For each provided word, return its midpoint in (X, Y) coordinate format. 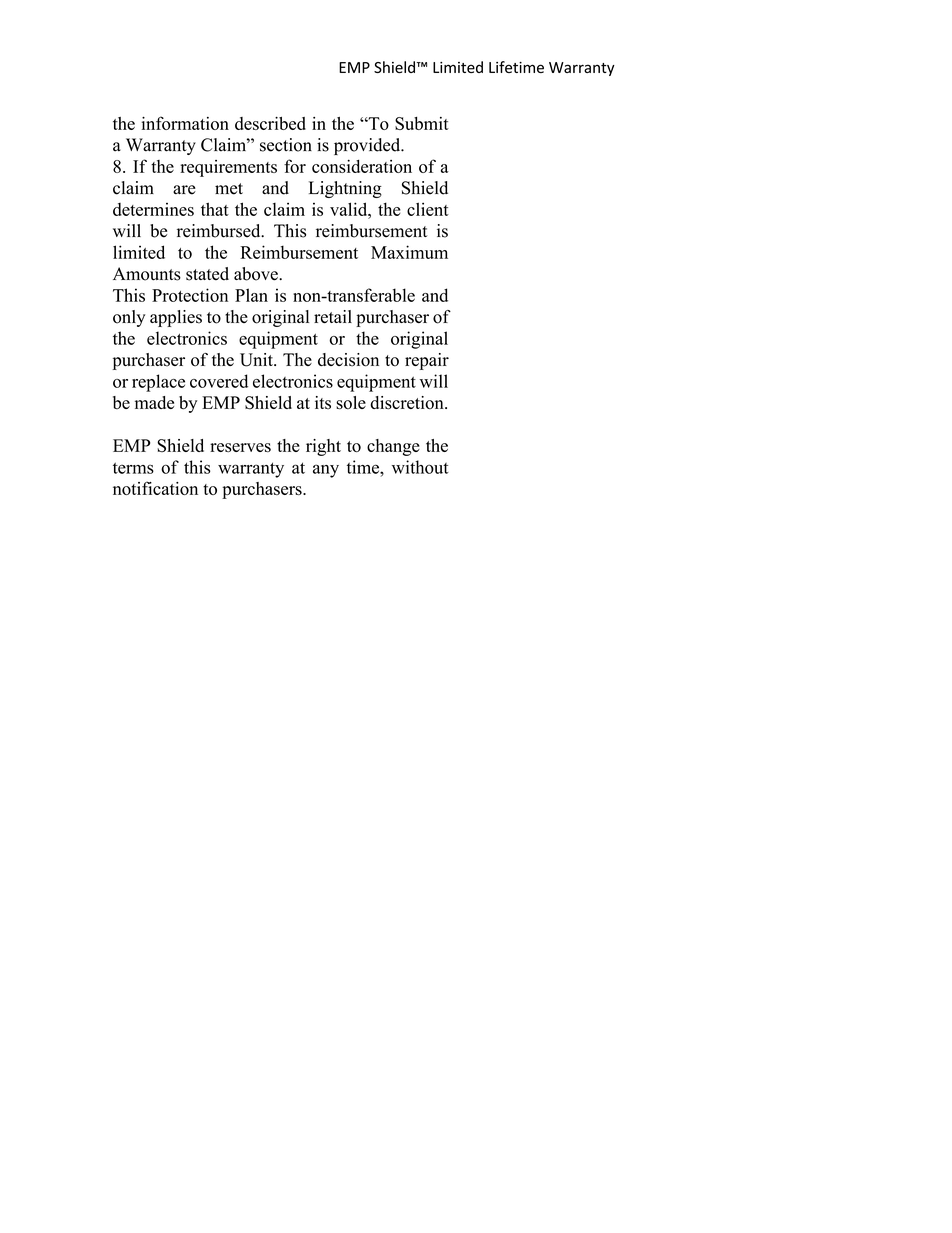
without (420, 467)
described (270, 123)
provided (368, 146)
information (185, 123)
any (326, 471)
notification (155, 488)
